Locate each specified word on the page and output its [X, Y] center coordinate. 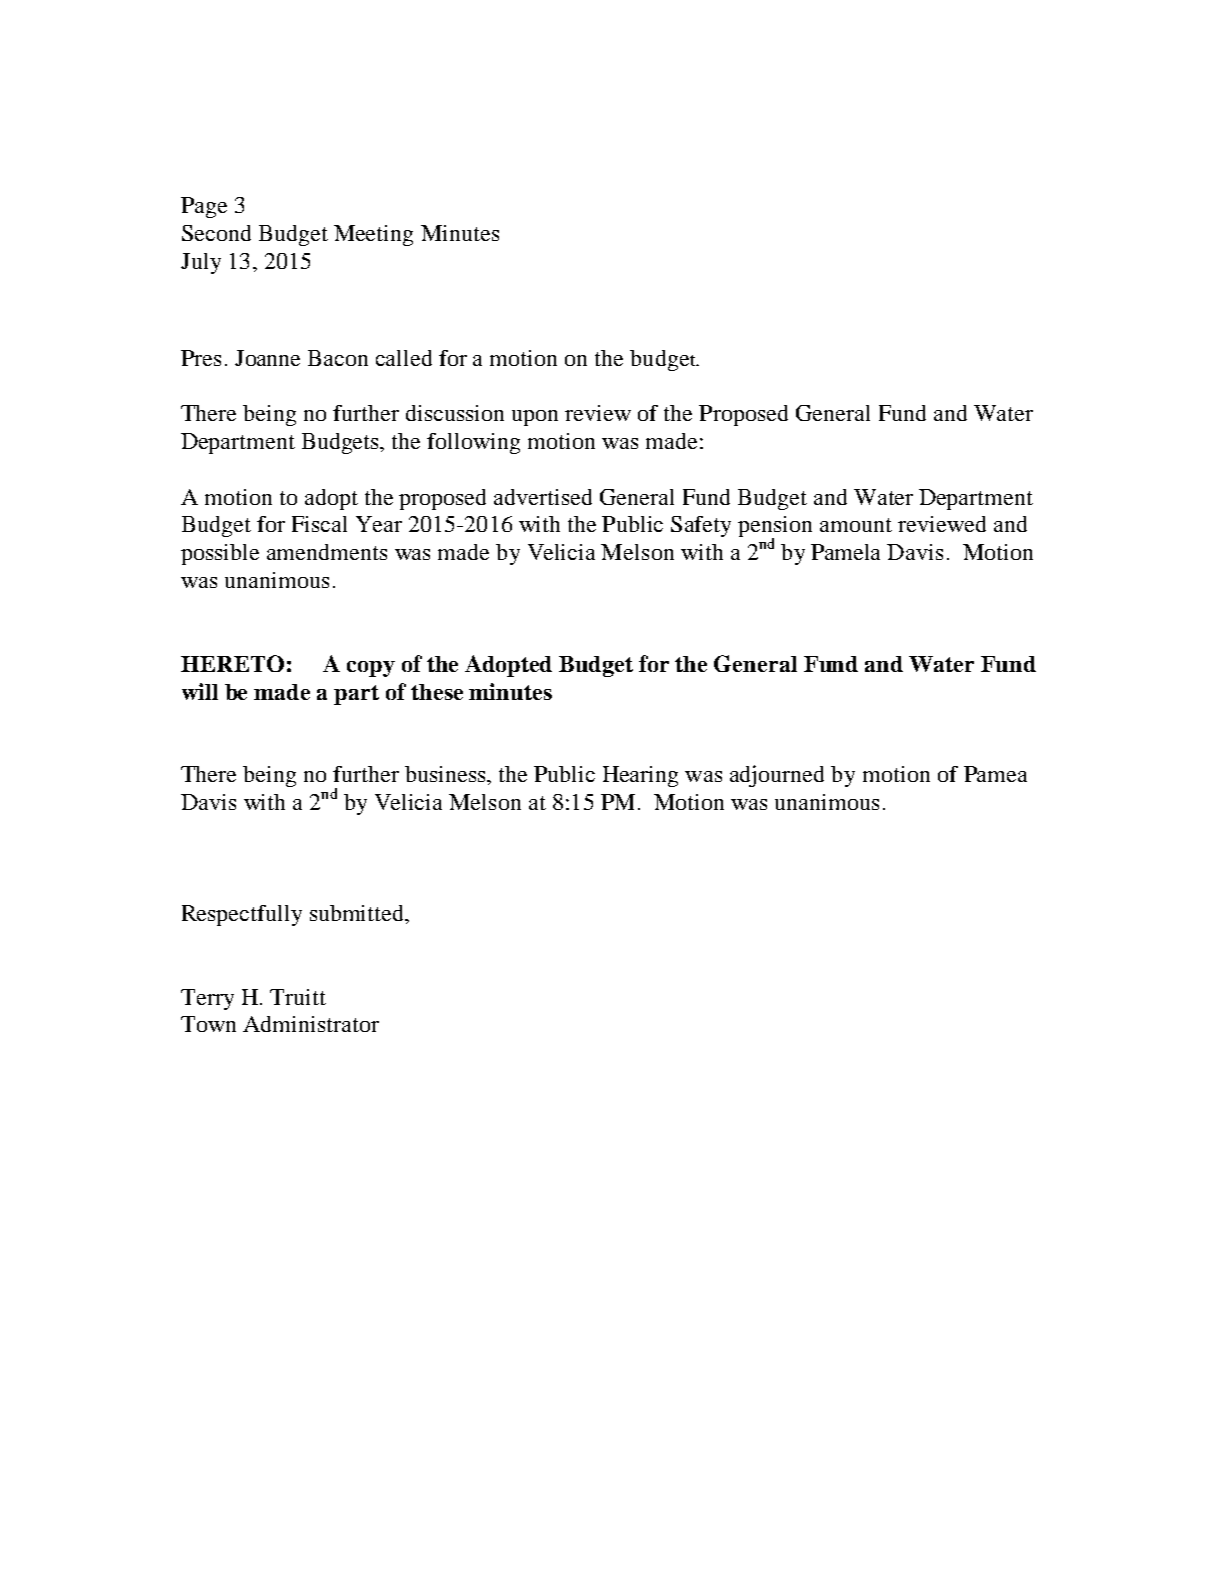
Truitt [298, 997]
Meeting [373, 235]
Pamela [845, 552]
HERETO [232, 663]
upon [535, 418]
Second [216, 233]
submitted [358, 914]
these [437, 692]
